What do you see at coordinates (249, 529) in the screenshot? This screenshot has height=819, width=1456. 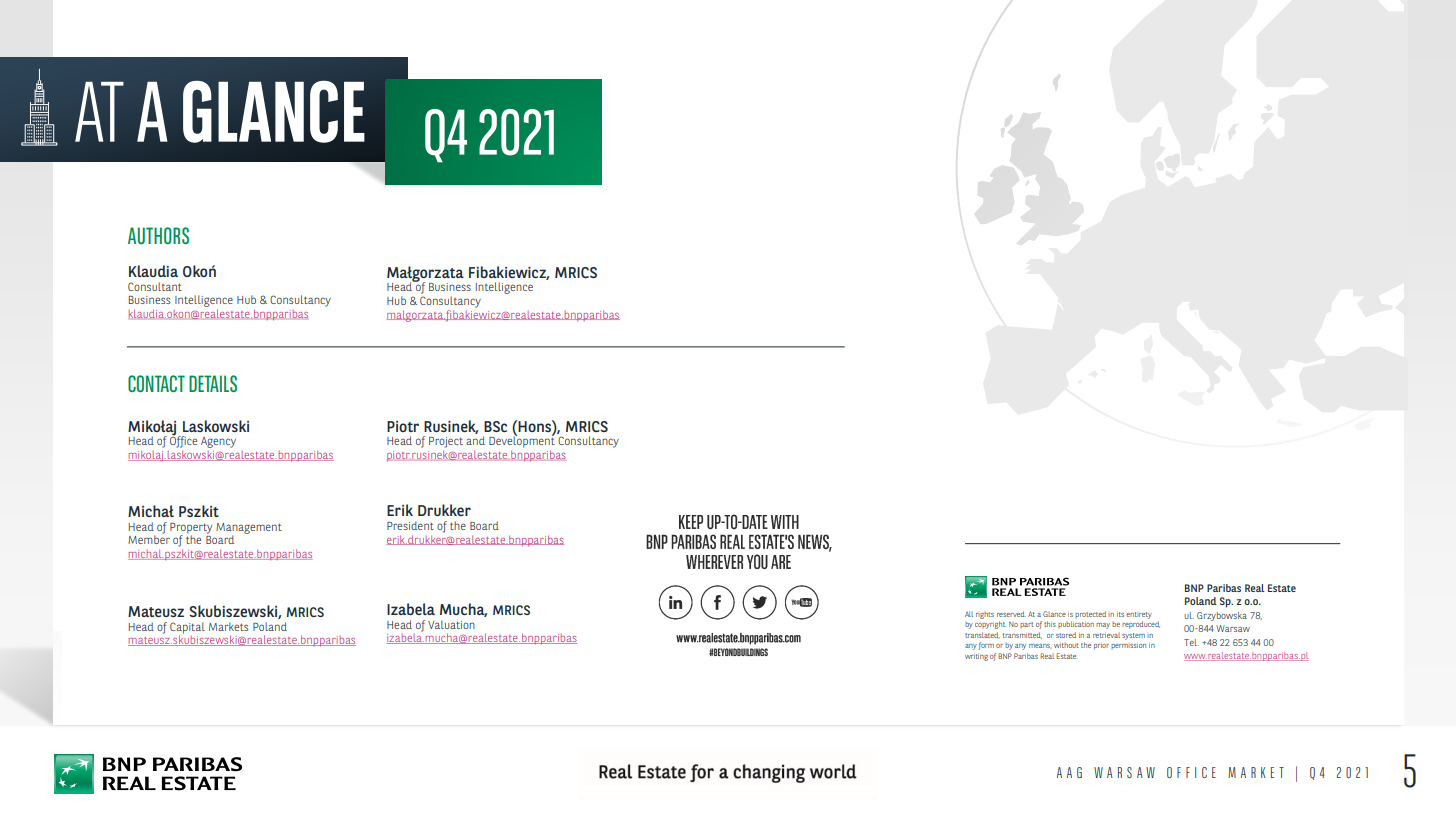 I see `Management` at bounding box center [249, 529].
